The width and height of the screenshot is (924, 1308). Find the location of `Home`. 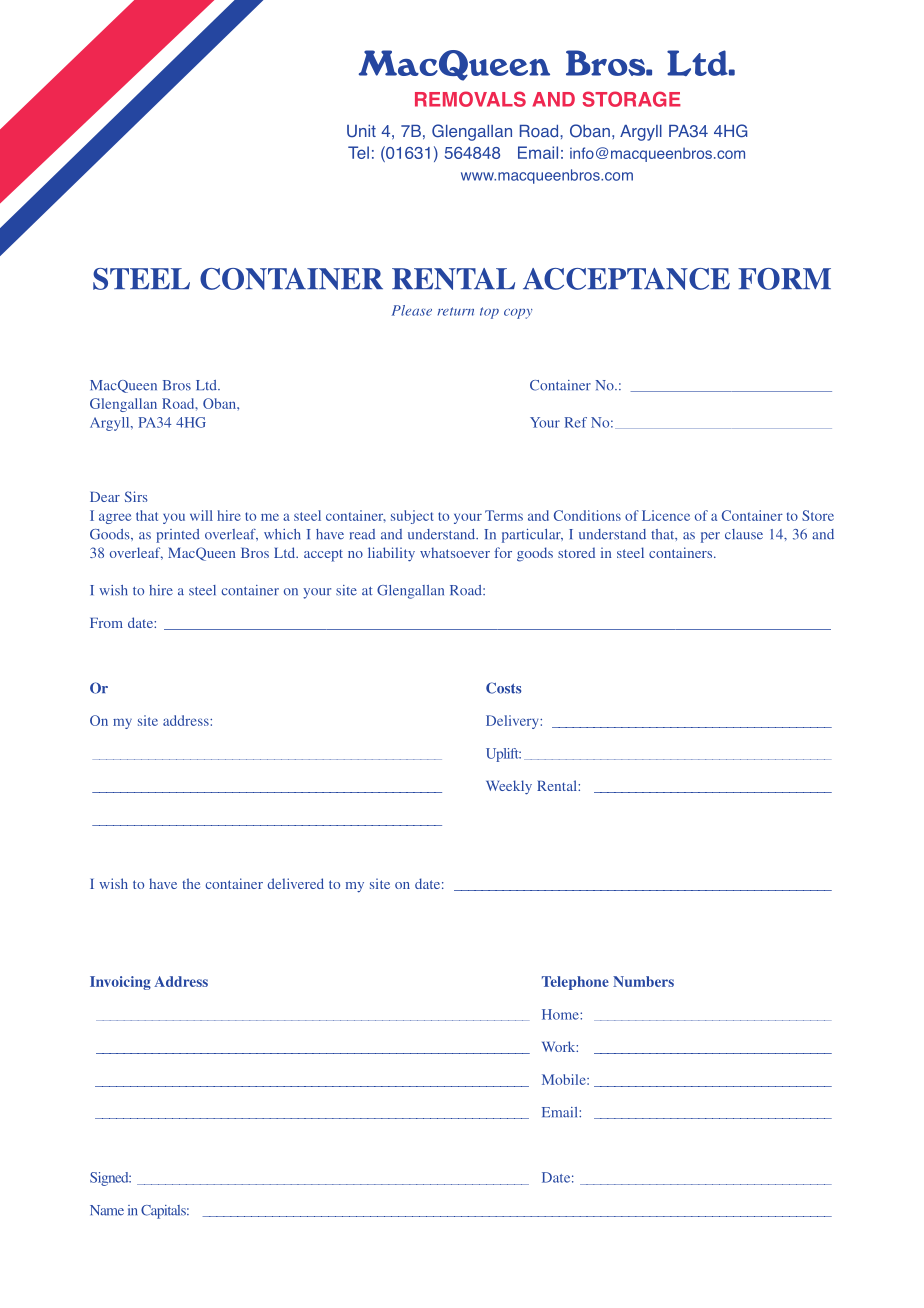

Home is located at coordinates (561, 1014).
